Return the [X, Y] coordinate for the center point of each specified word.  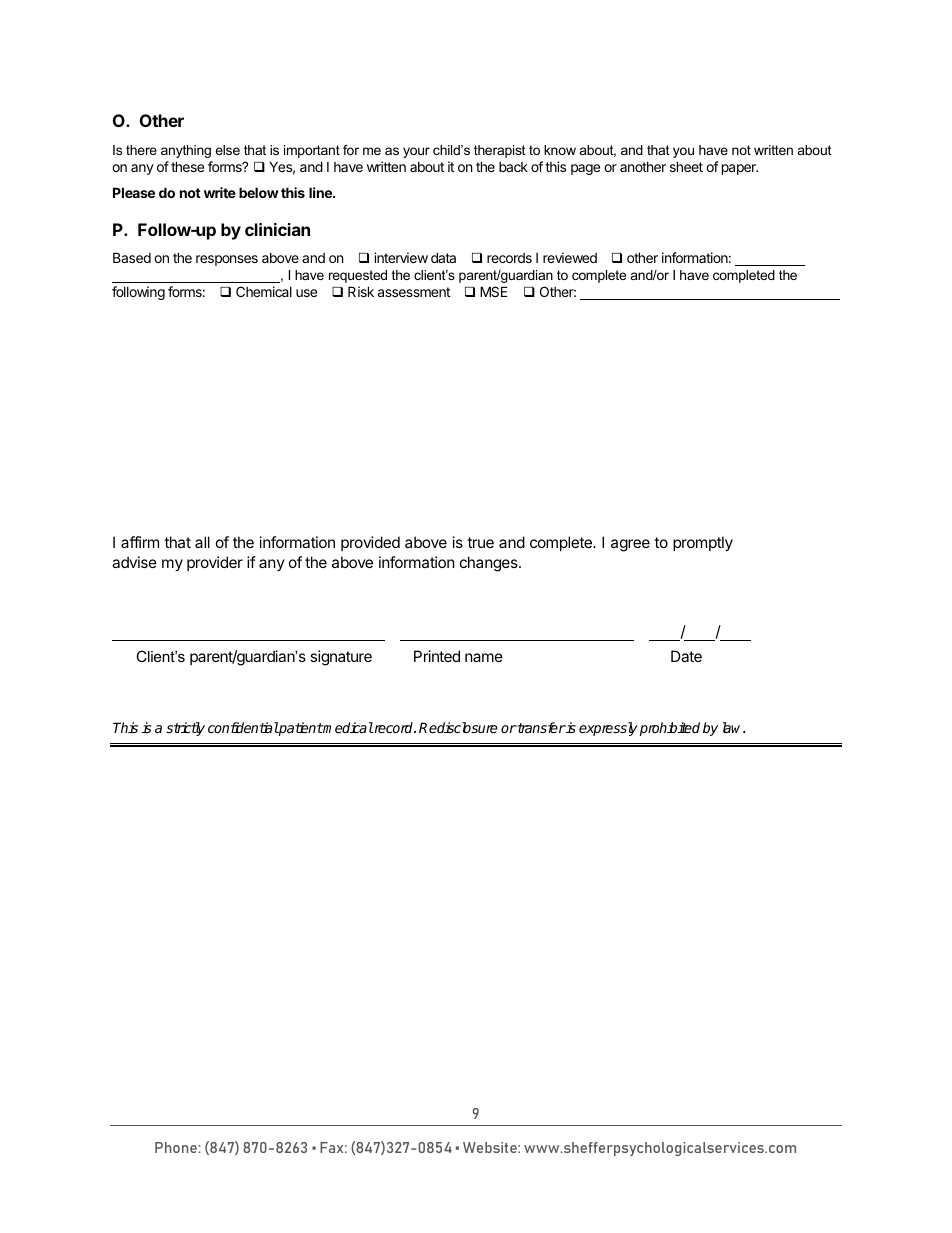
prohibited [670, 729]
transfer [541, 727]
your [416, 152]
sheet [686, 166]
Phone [176, 1147]
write [220, 192]
